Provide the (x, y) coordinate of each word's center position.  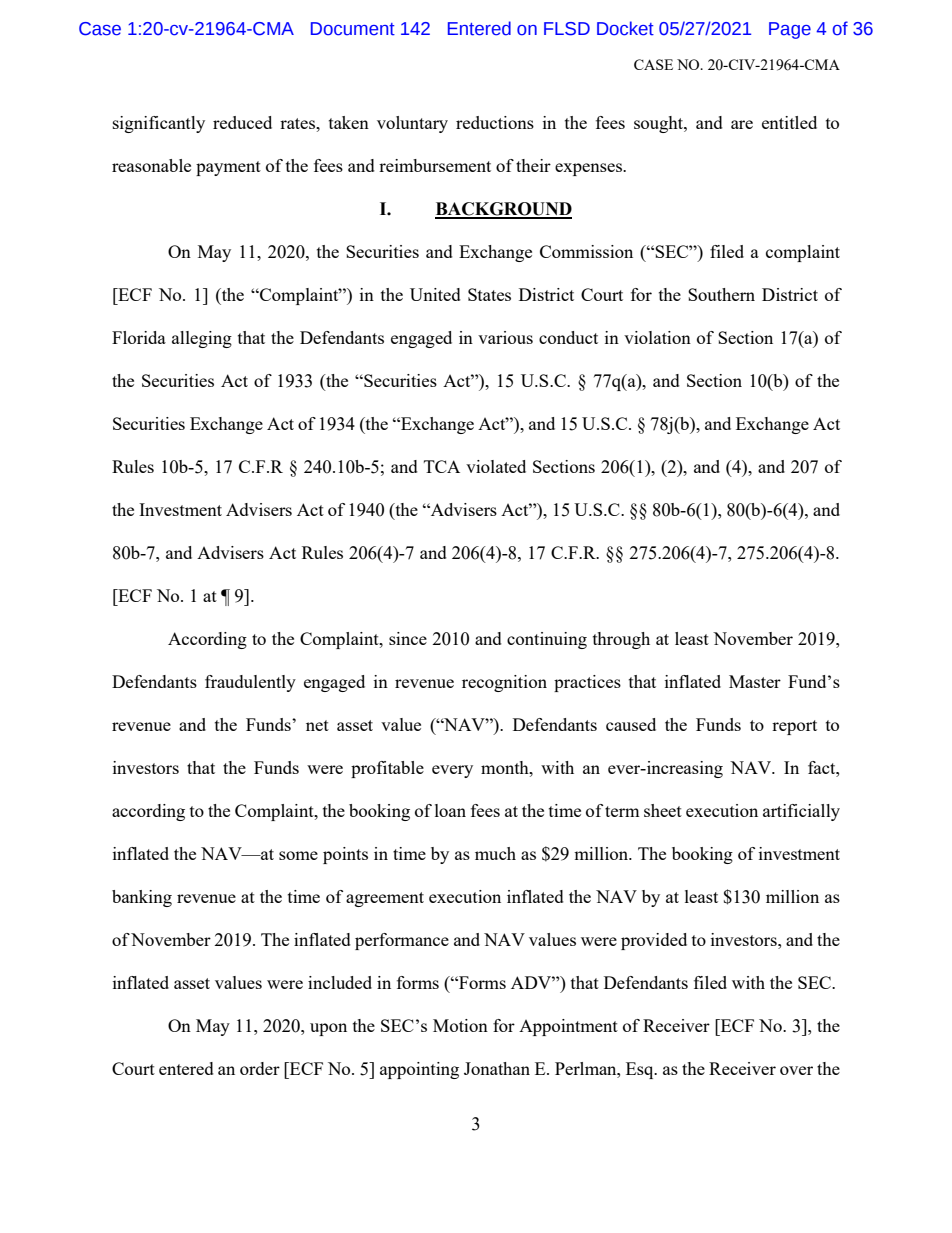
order (260, 1068)
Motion (460, 1025)
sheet (663, 810)
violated (496, 466)
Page (790, 30)
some (298, 855)
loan (450, 810)
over (796, 1070)
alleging (202, 339)
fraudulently (250, 683)
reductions (495, 122)
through (621, 640)
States (489, 294)
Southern (721, 294)
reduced (242, 122)
